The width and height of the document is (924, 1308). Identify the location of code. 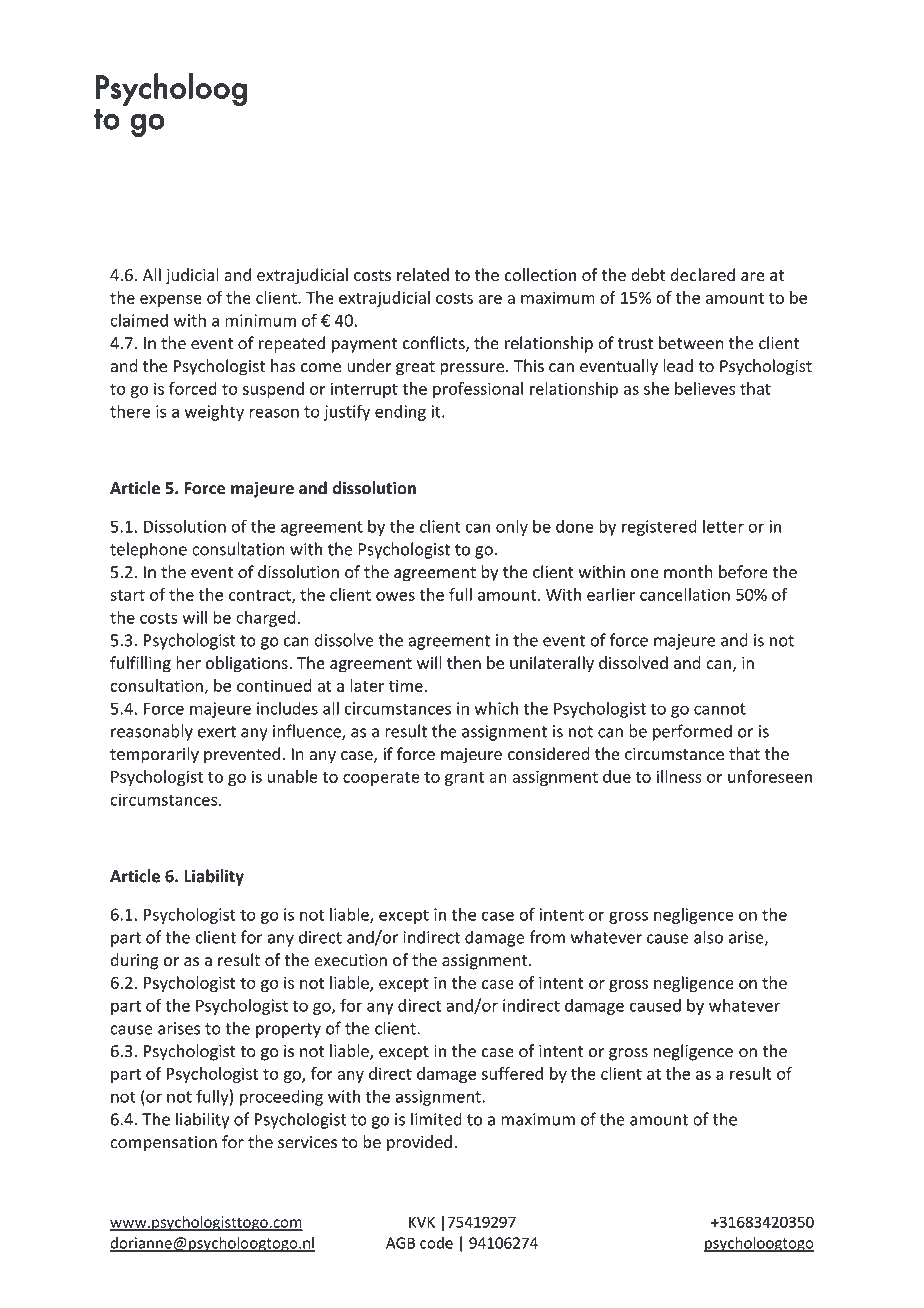
(436, 1243).
